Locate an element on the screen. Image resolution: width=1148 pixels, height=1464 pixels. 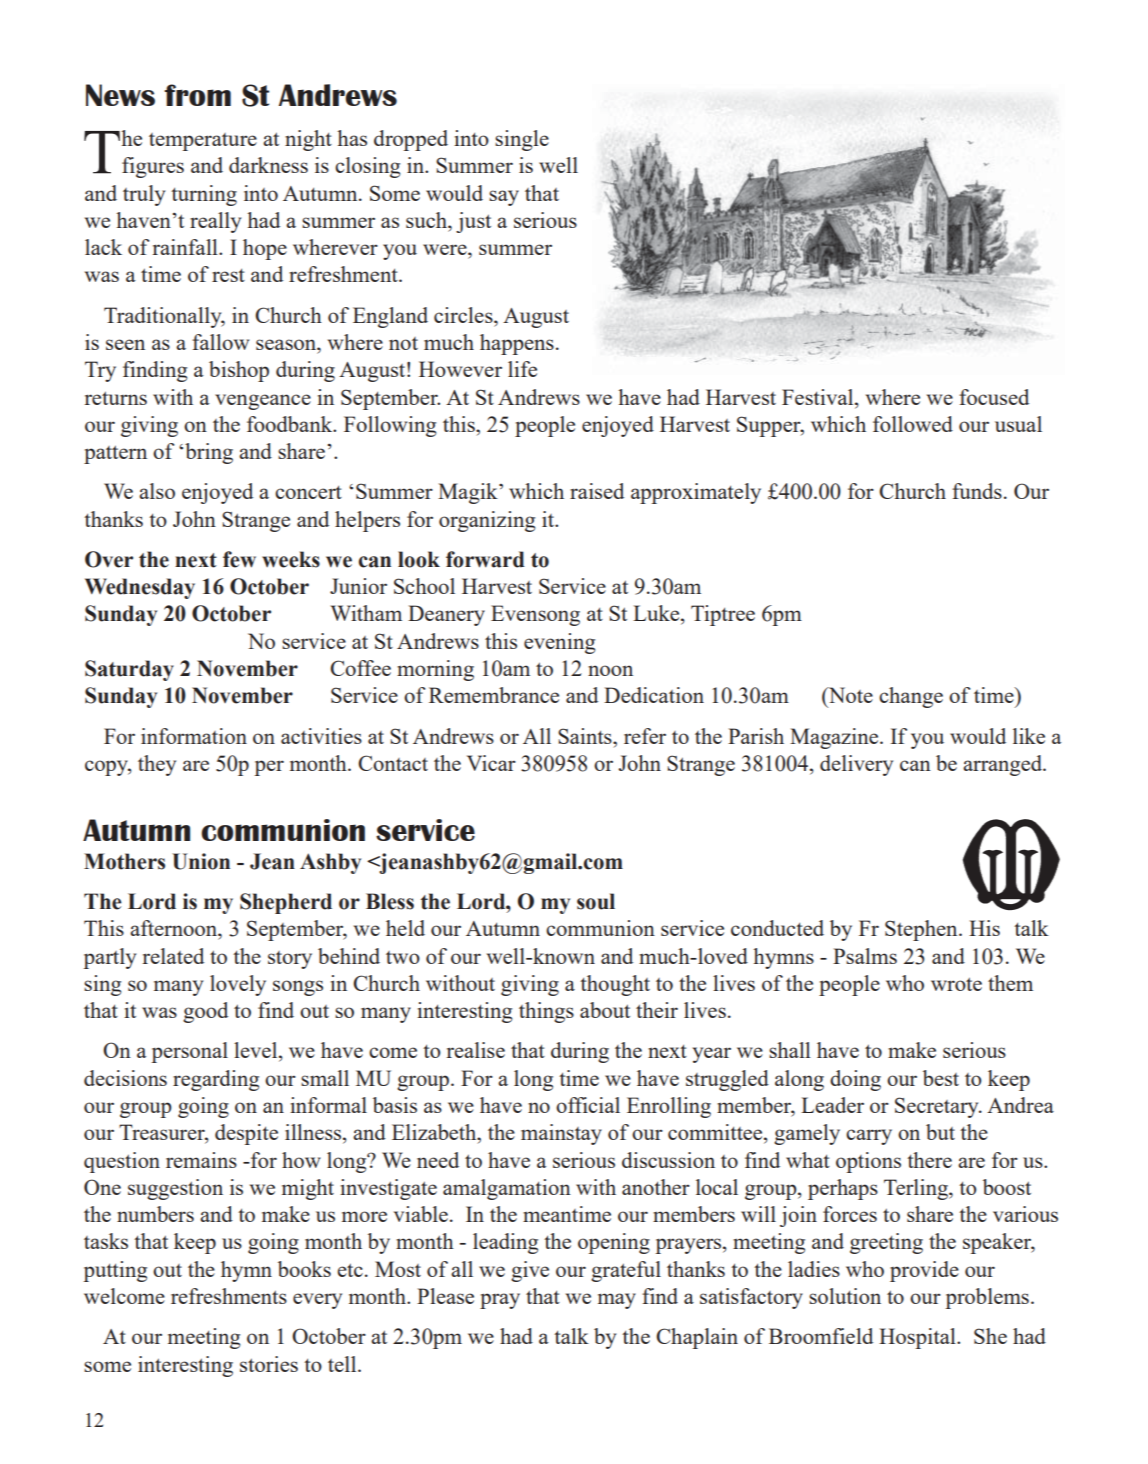
information is located at coordinates (194, 736).
